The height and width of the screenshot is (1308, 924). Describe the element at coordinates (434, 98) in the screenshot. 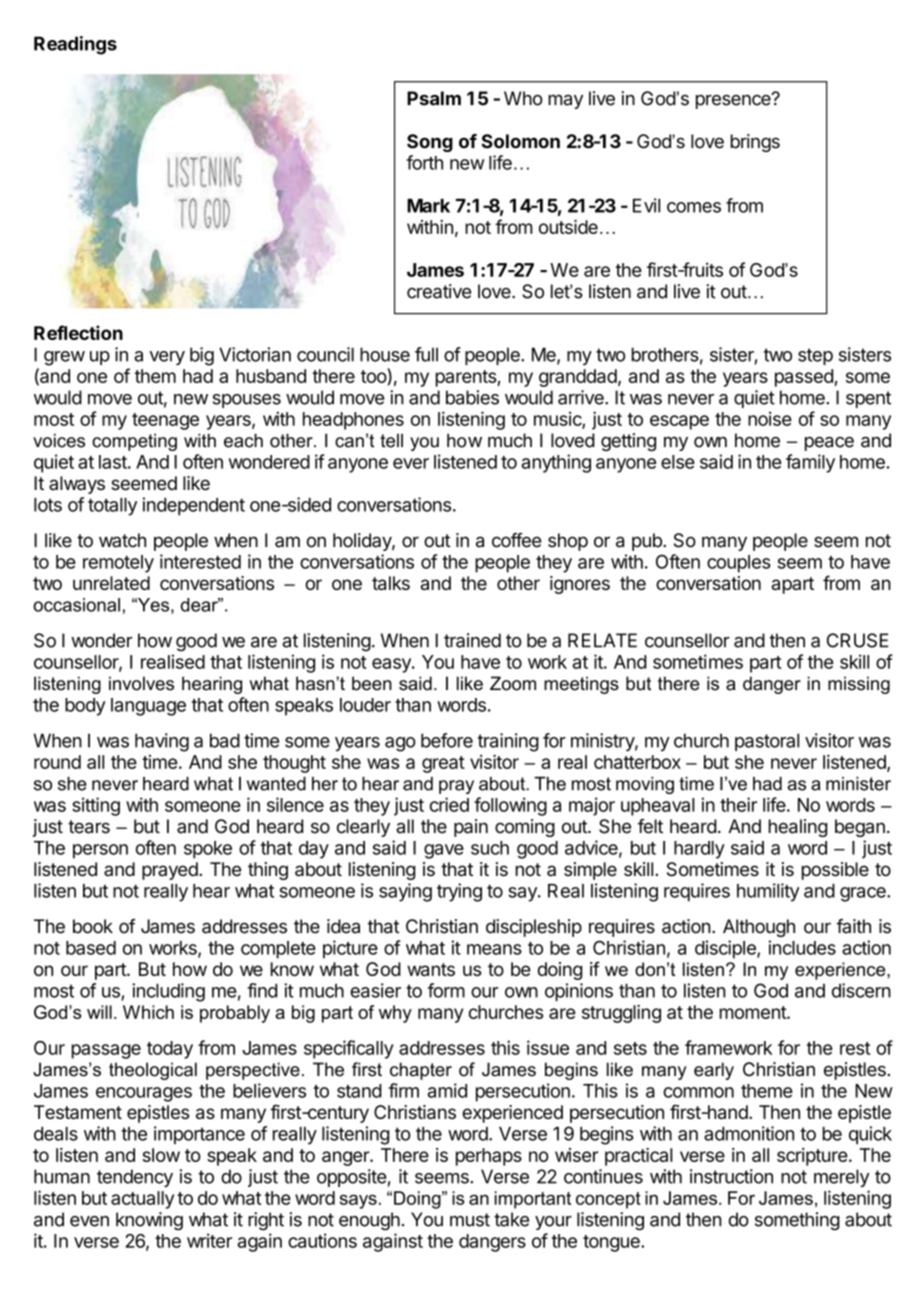

I see `Psalm` at that location.
